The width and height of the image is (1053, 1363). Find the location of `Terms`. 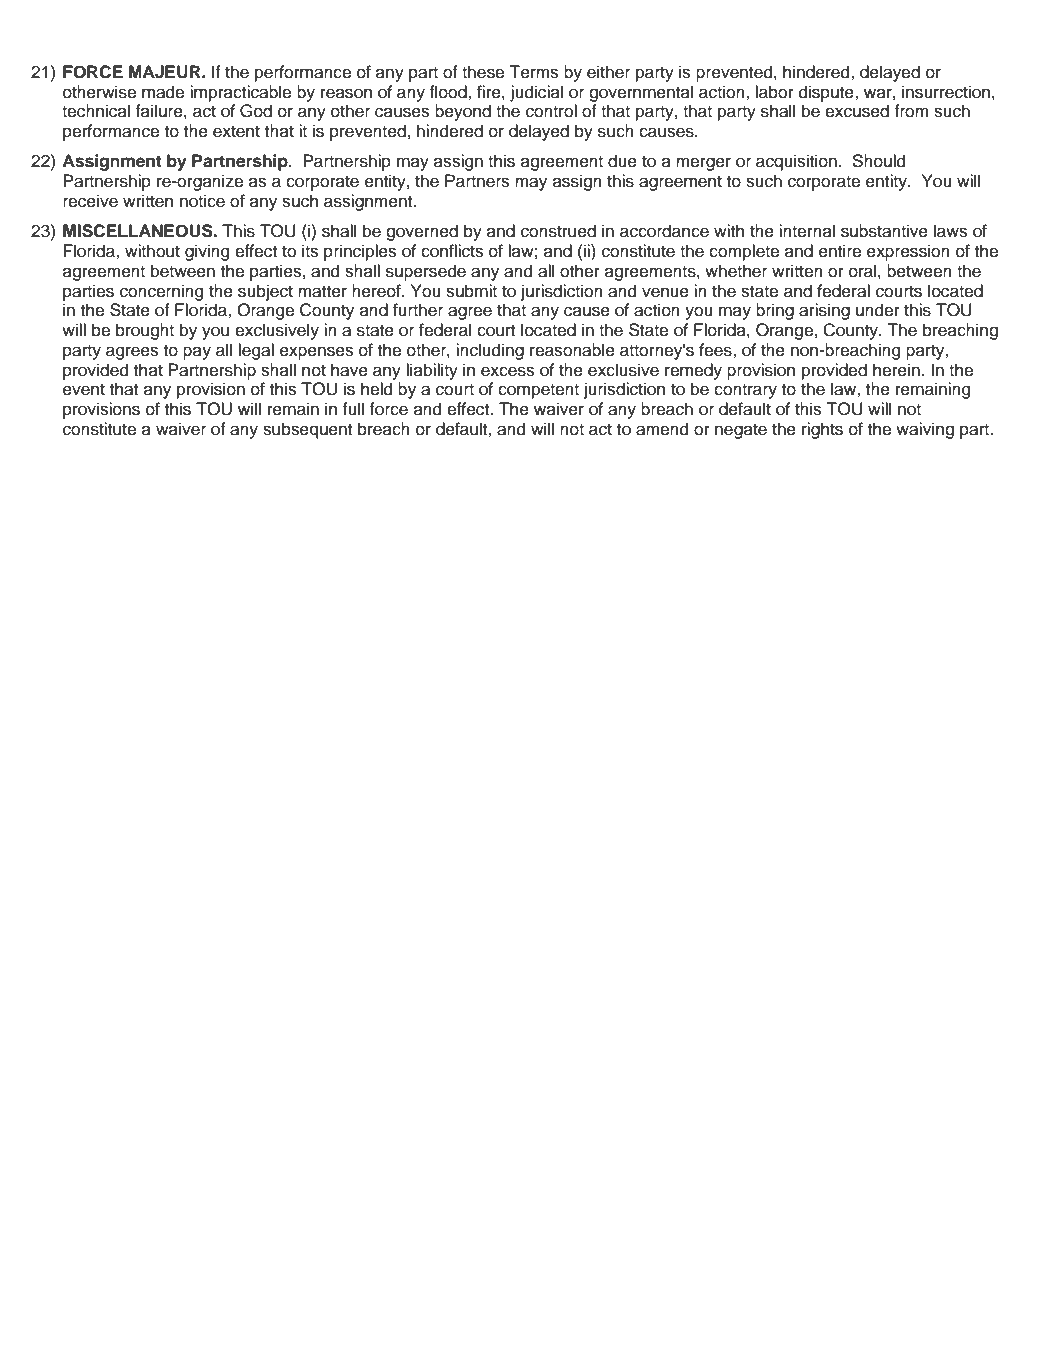

Terms is located at coordinates (533, 72).
